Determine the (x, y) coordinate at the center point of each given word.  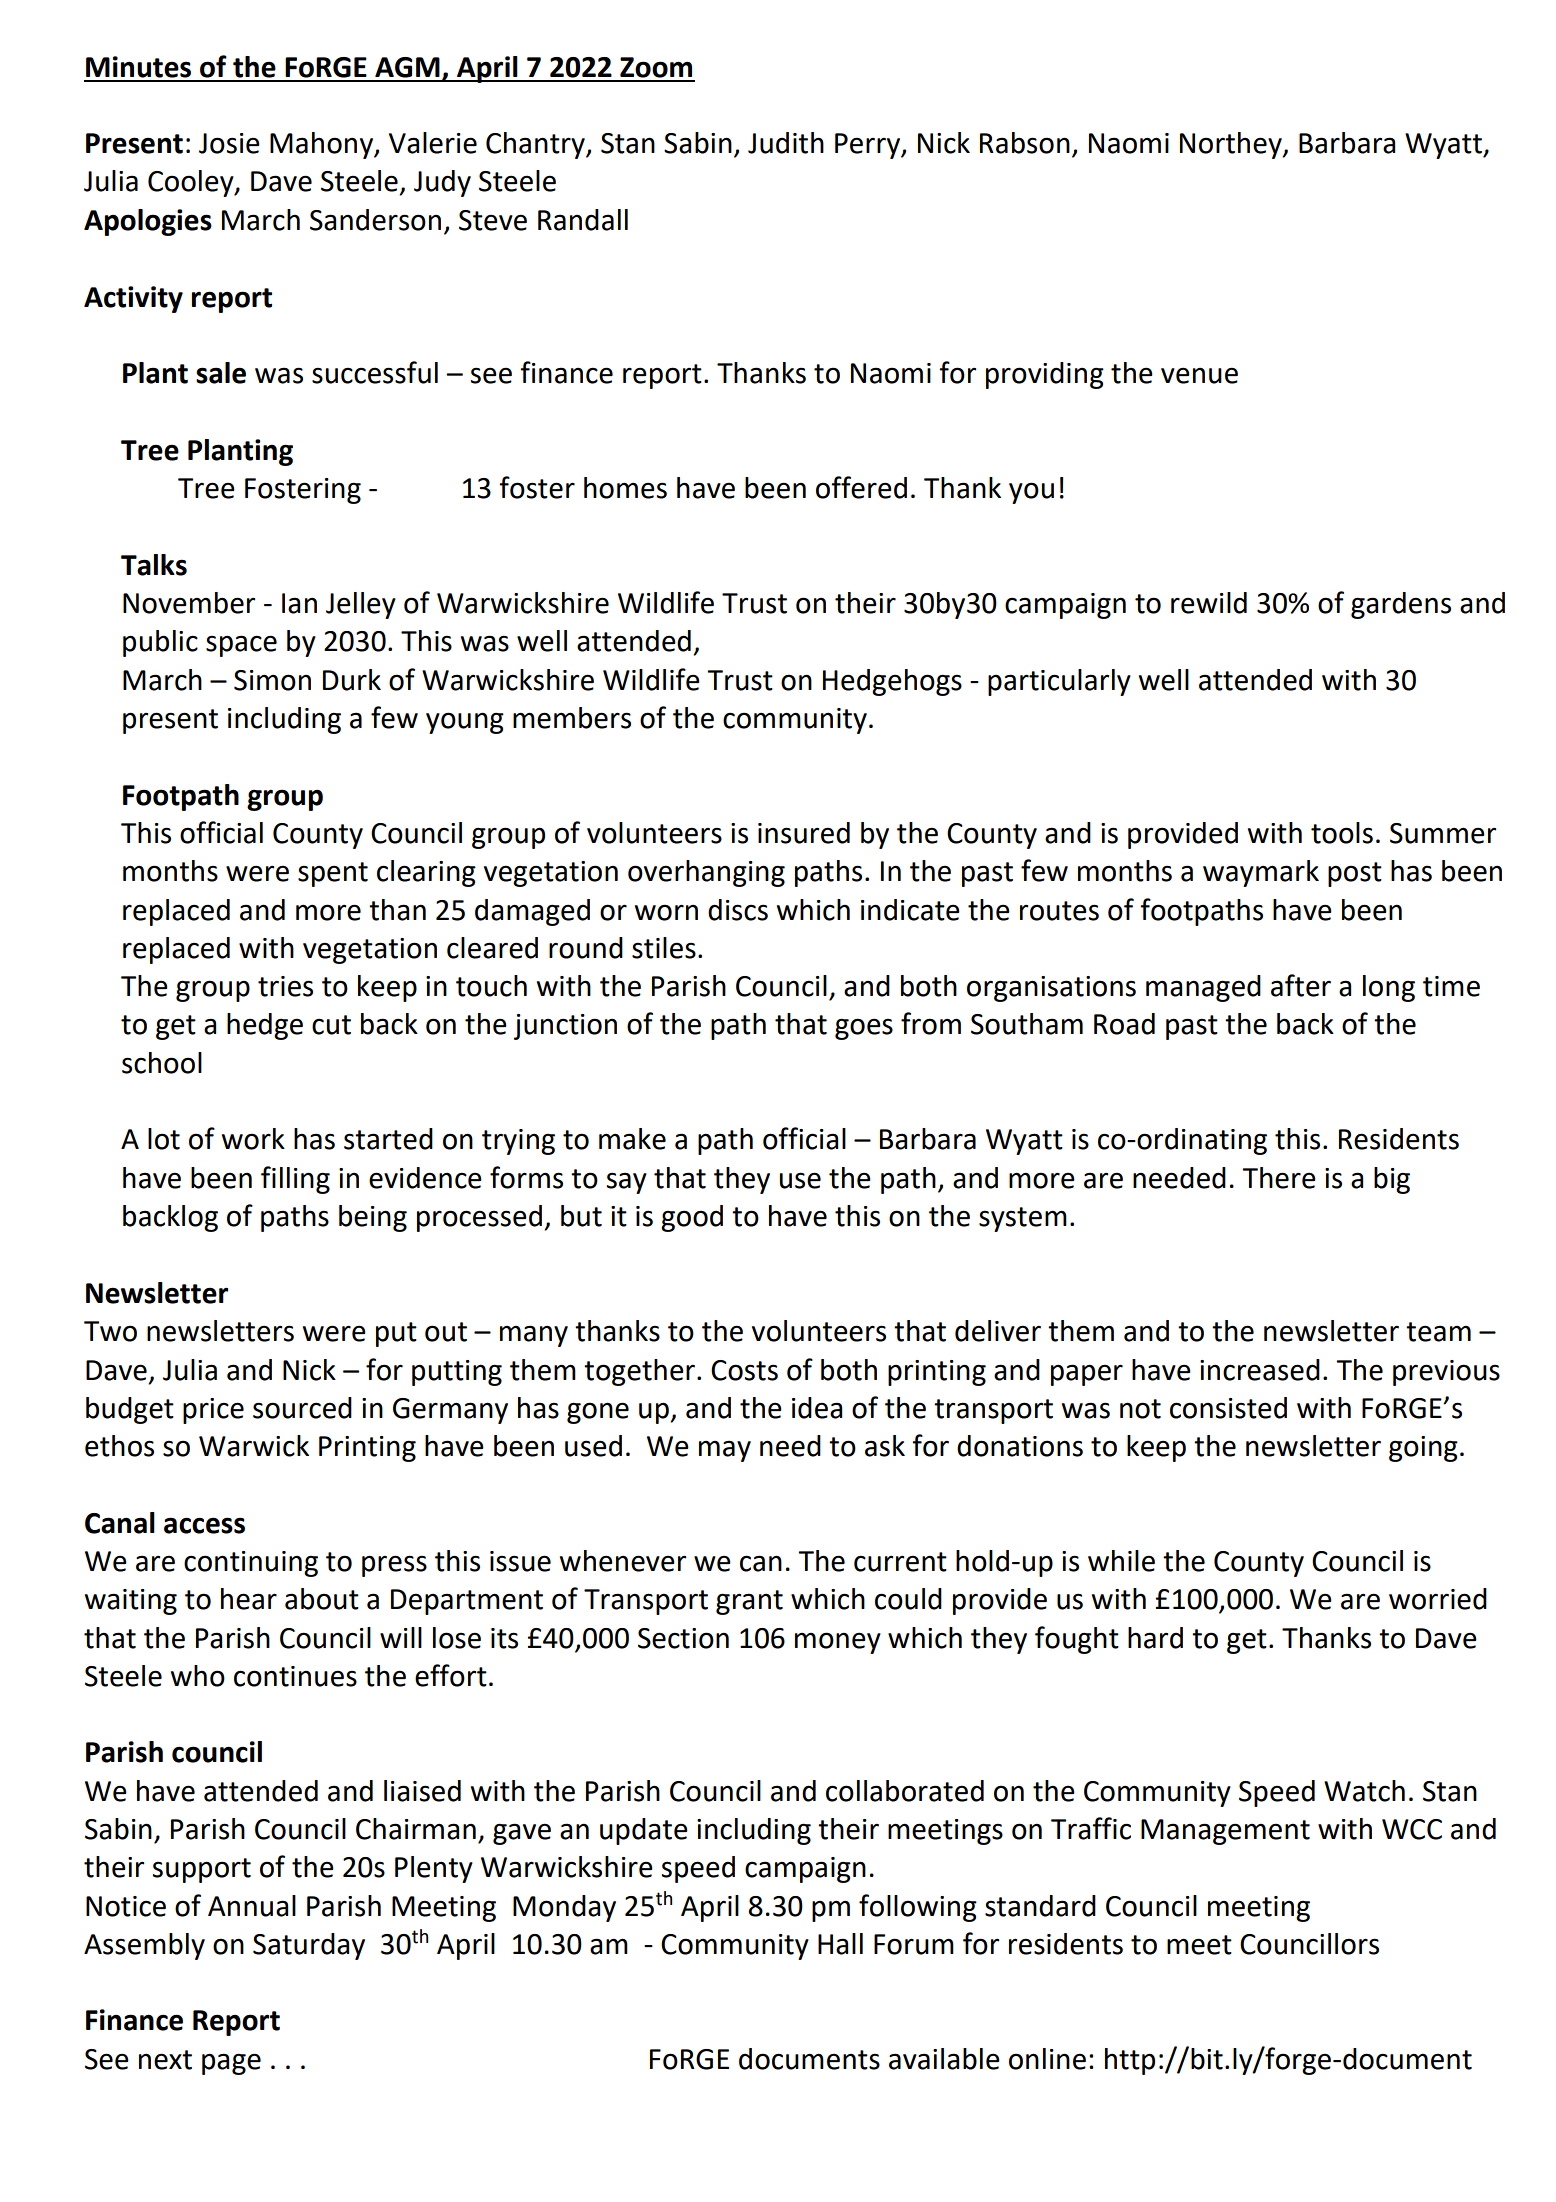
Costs (744, 1370)
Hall (840, 1944)
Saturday (309, 1946)
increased (1260, 1370)
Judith (786, 143)
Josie (229, 143)
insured (804, 833)
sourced (302, 1408)
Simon (272, 680)
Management (1225, 1832)
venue (1199, 375)
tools (1342, 833)
